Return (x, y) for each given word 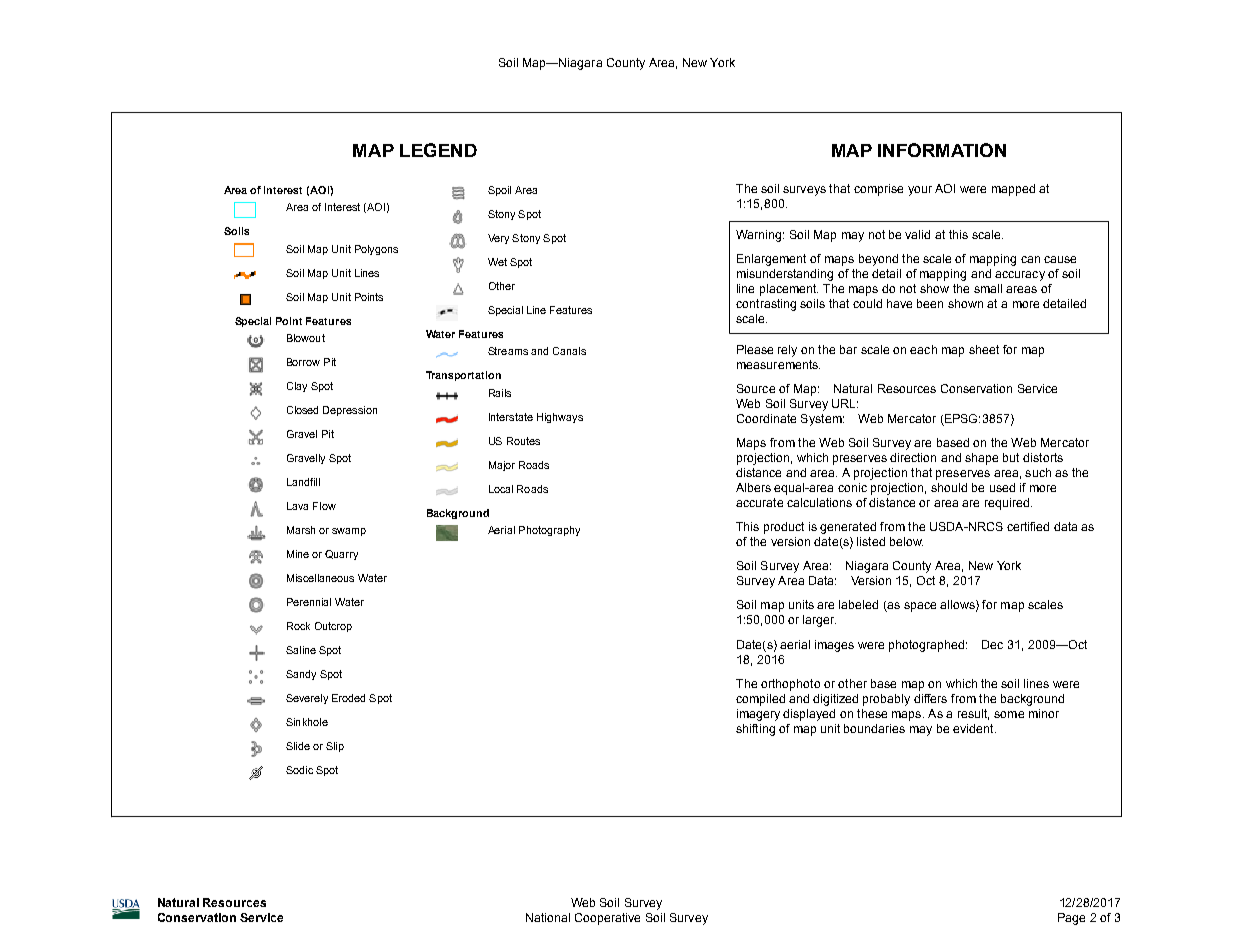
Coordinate (766, 418)
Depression (350, 411)
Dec (992, 644)
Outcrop (333, 627)
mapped (1013, 190)
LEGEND (438, 150)
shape (981, 459)
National (548, 917)
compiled (760, 700)
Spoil (499, 191)
